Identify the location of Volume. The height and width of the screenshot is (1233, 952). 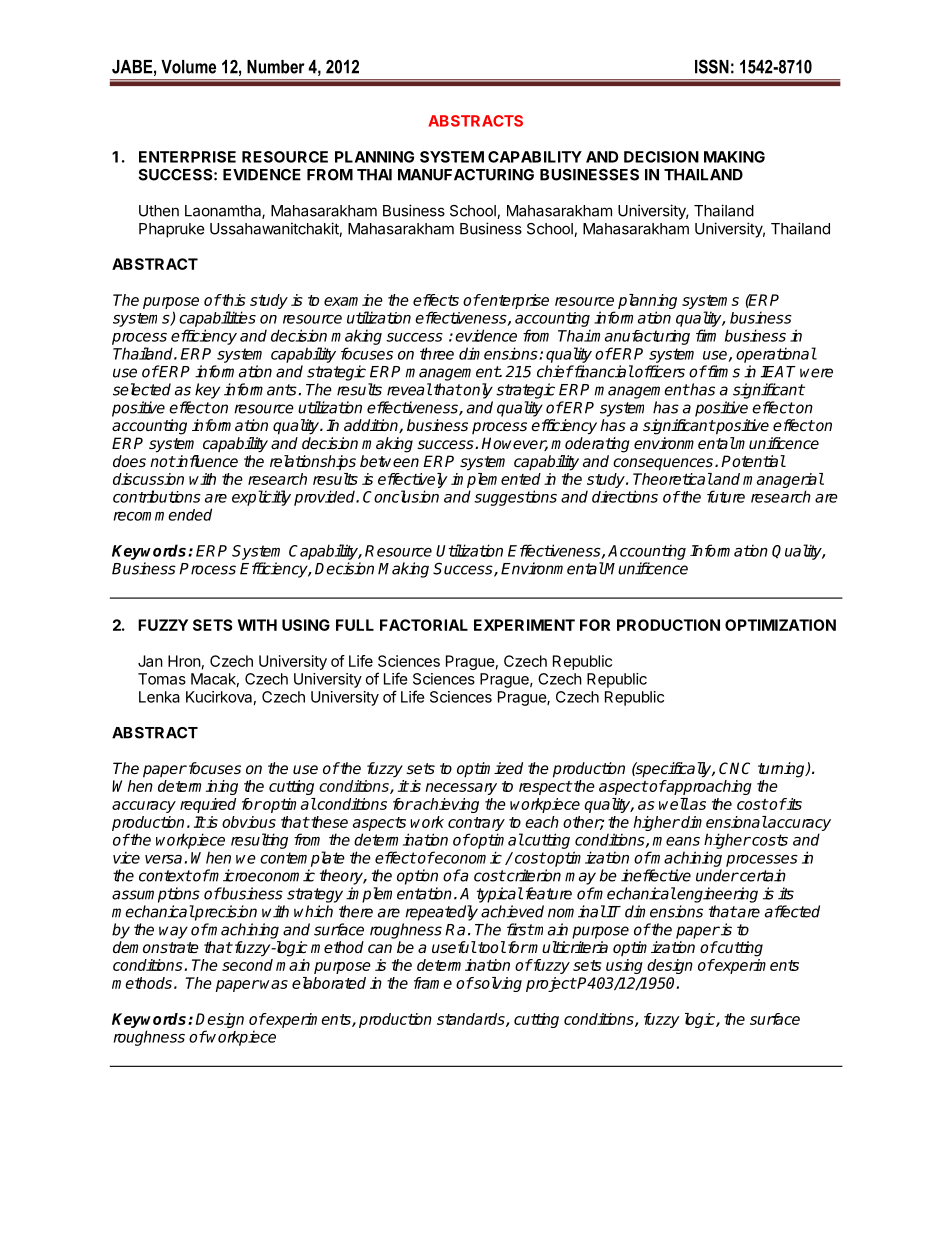
(188, 67).
